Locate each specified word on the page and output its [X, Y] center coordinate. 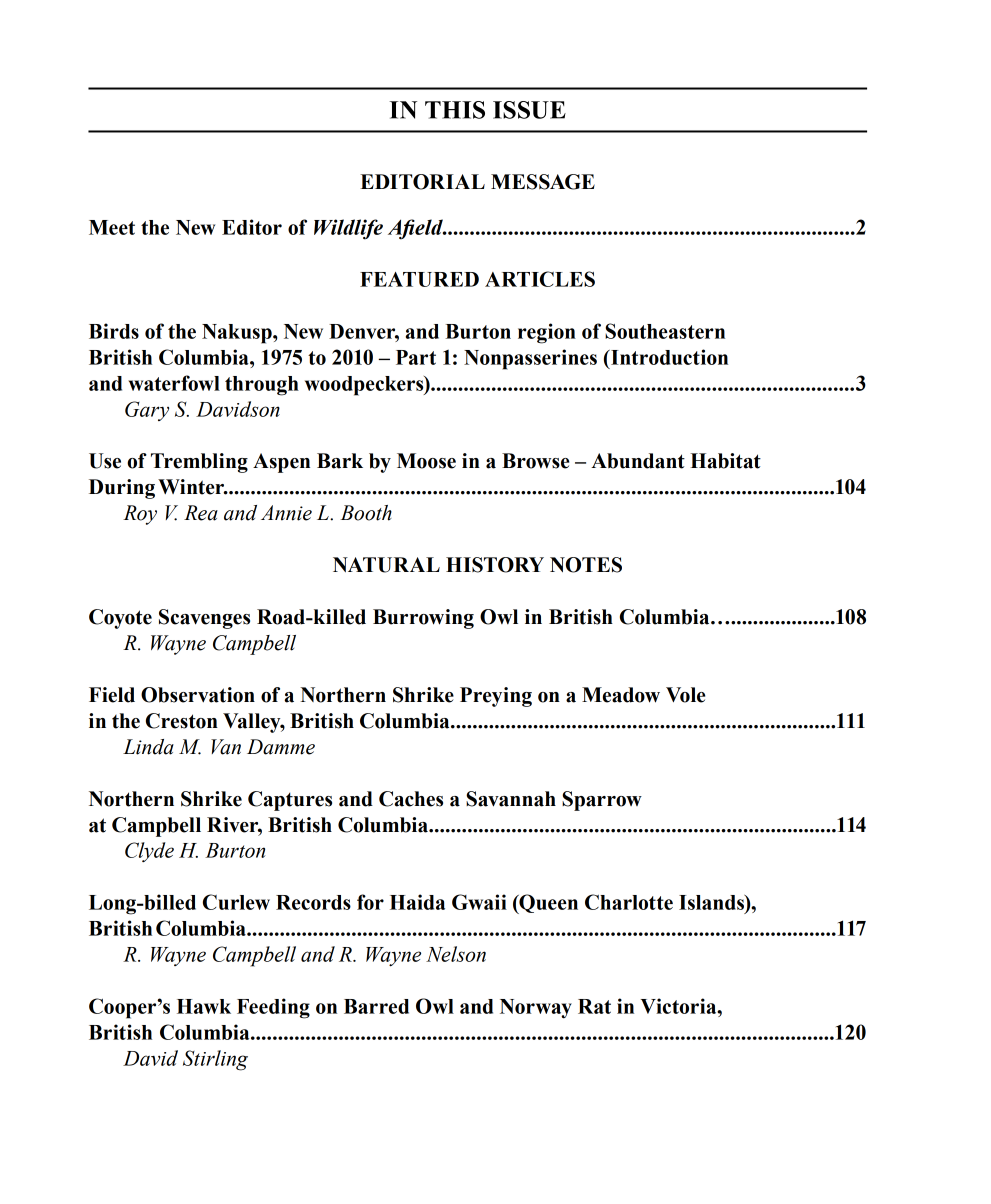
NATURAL [386, 565]
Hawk [204, 1006]
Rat [594, 1006]
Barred [376, 1006]
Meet [112, 227]
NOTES [586, 565]
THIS [455, 110]
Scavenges [204, 619]
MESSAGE [543, 182]
